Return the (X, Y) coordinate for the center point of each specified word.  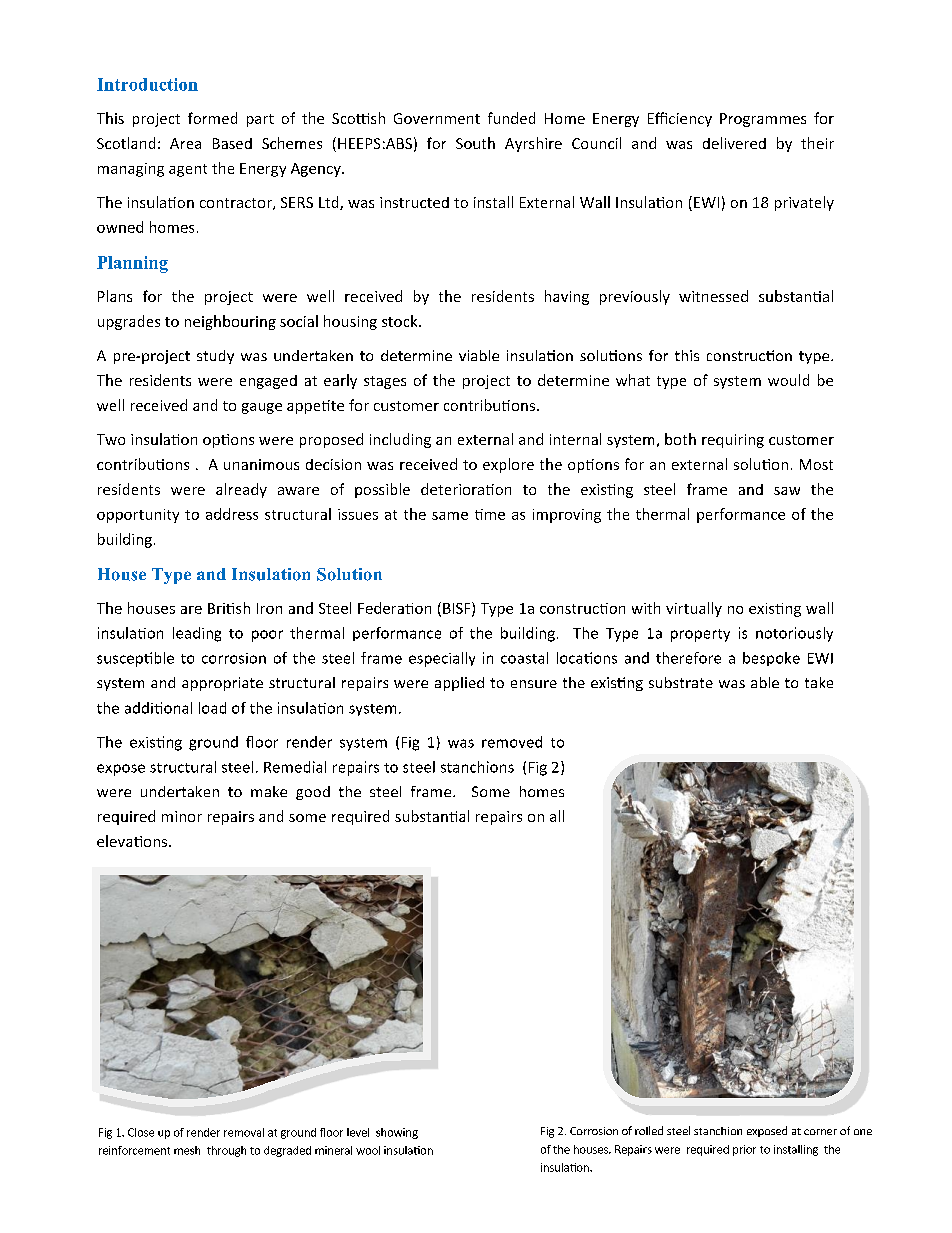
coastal (524, 658)
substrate (681, 682)
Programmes (763, 120)
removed (512, 742)
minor (182, 816)
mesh (187, 1150)
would (788, 380)
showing (397, 1133)
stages (385, 382)
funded (511, 118)
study (215, 357)
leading (197, 634)
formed (212, 118)
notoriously (794, 634)
